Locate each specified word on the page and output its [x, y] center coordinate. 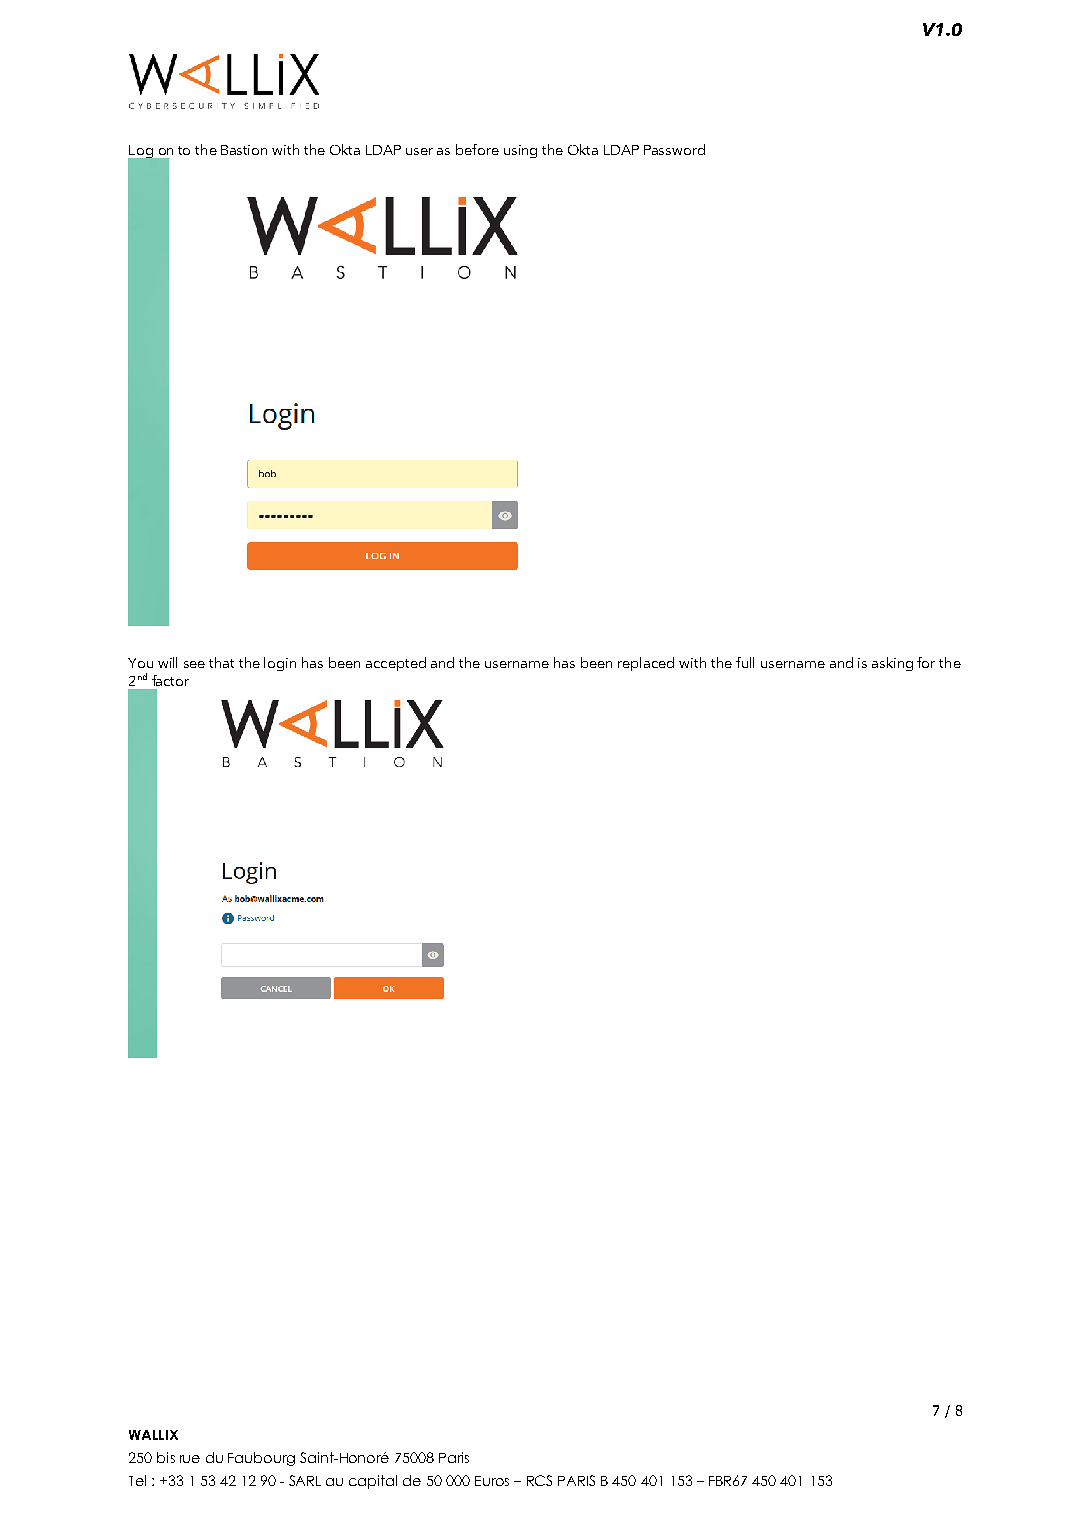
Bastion [244, 150]
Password [674, 149]
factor [170, 680]
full [745, 662]
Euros [492, 1481]
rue [190, 1459]
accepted [396, 664]
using [520, 151]
